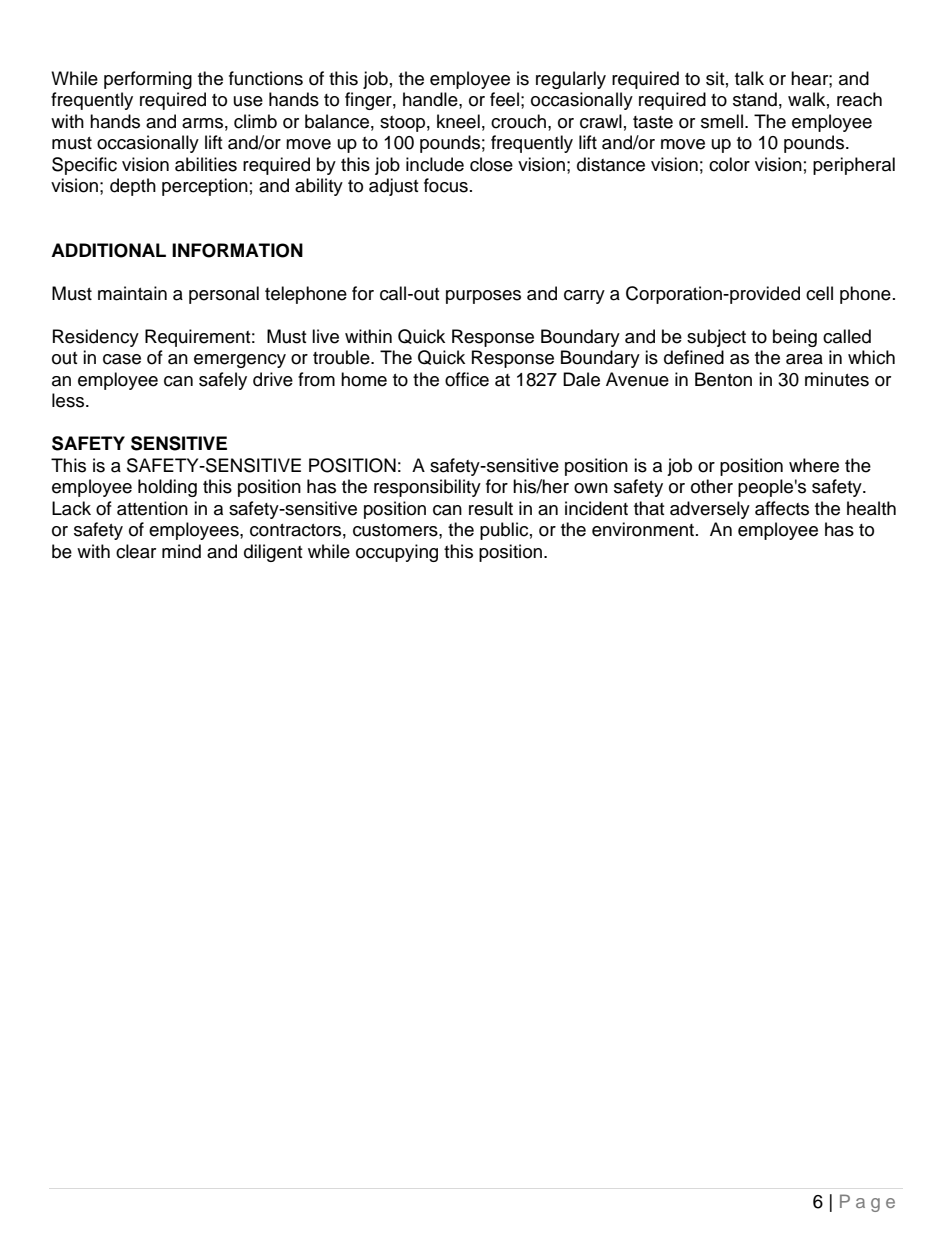 The height and width of the screenshot is (1233, 952). What do you see at coordinates (132, 293) in the screenshot?
I see `maintain` at bounding box center [132, 293].
